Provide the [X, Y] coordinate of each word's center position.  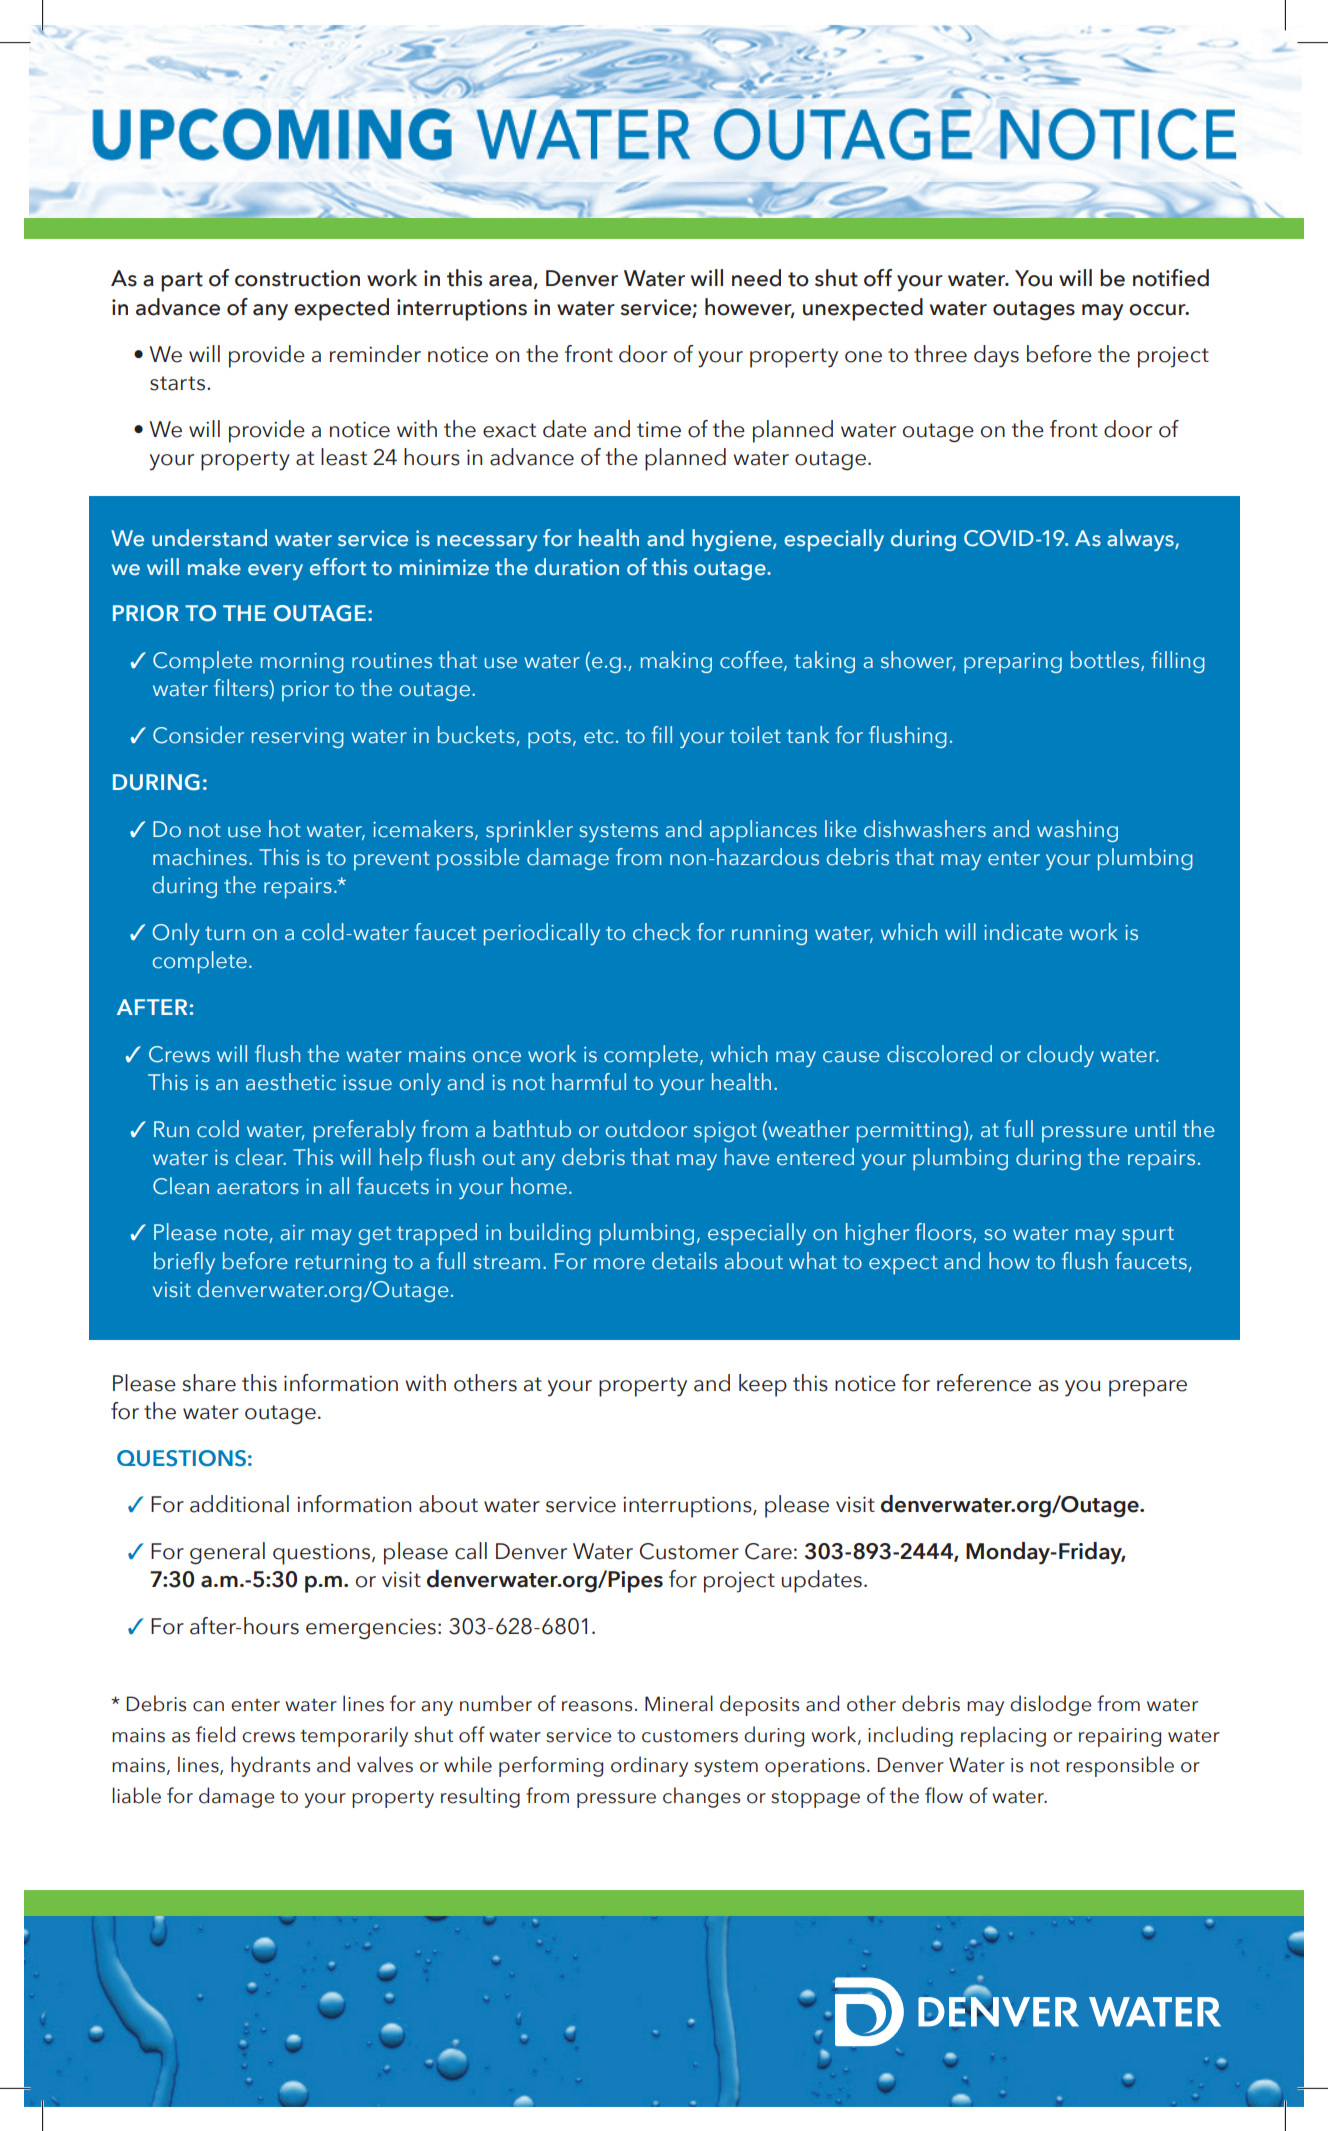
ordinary [649, 1766]
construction [297, 278]
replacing [1003, 1736]
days [996, 356]
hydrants [270, 1766]
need [756, 278]
